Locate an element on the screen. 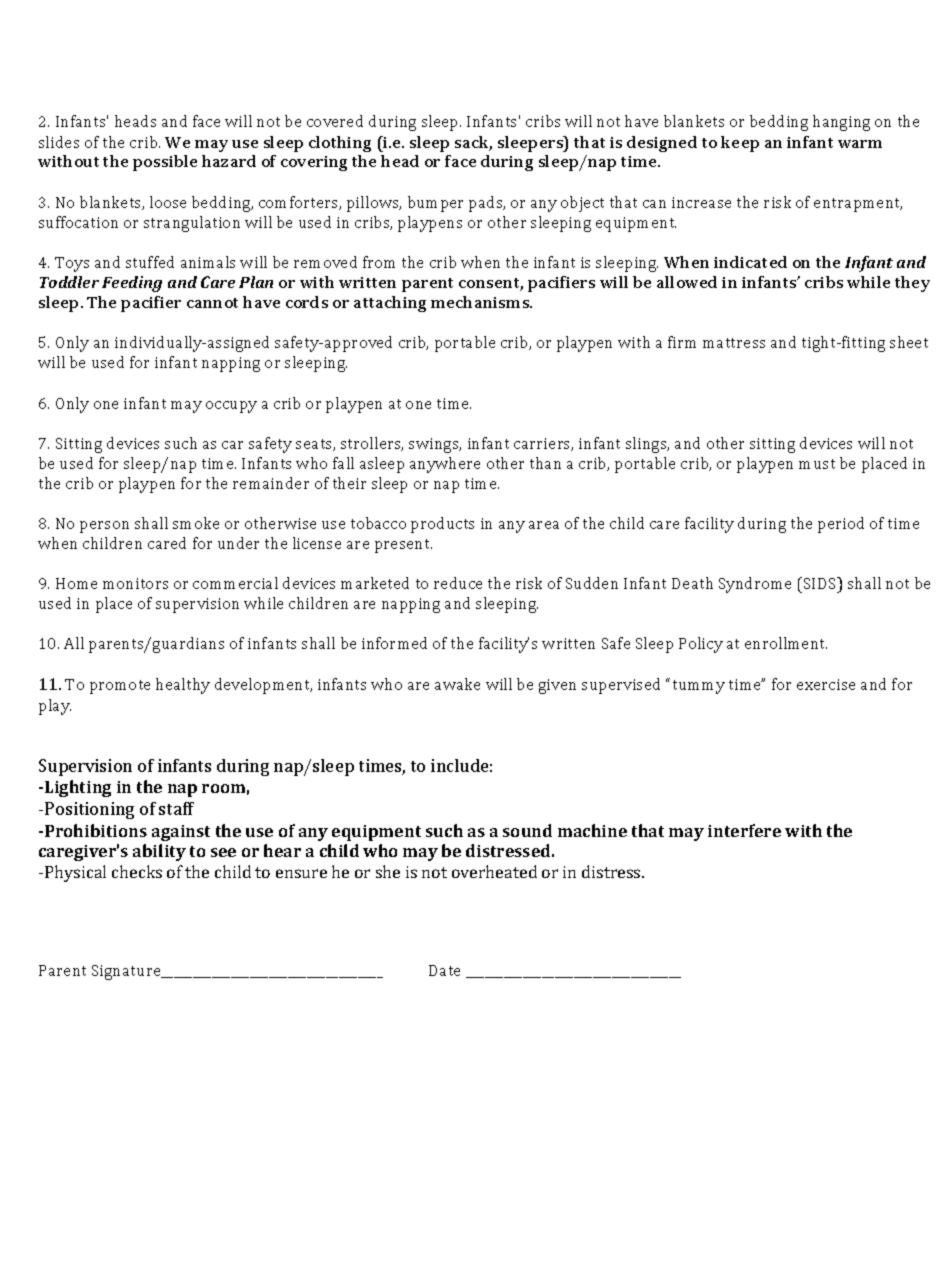 Image resolution: width=952 pixels, height=1272 pixels. possible is located at coordinates (165, 163).
